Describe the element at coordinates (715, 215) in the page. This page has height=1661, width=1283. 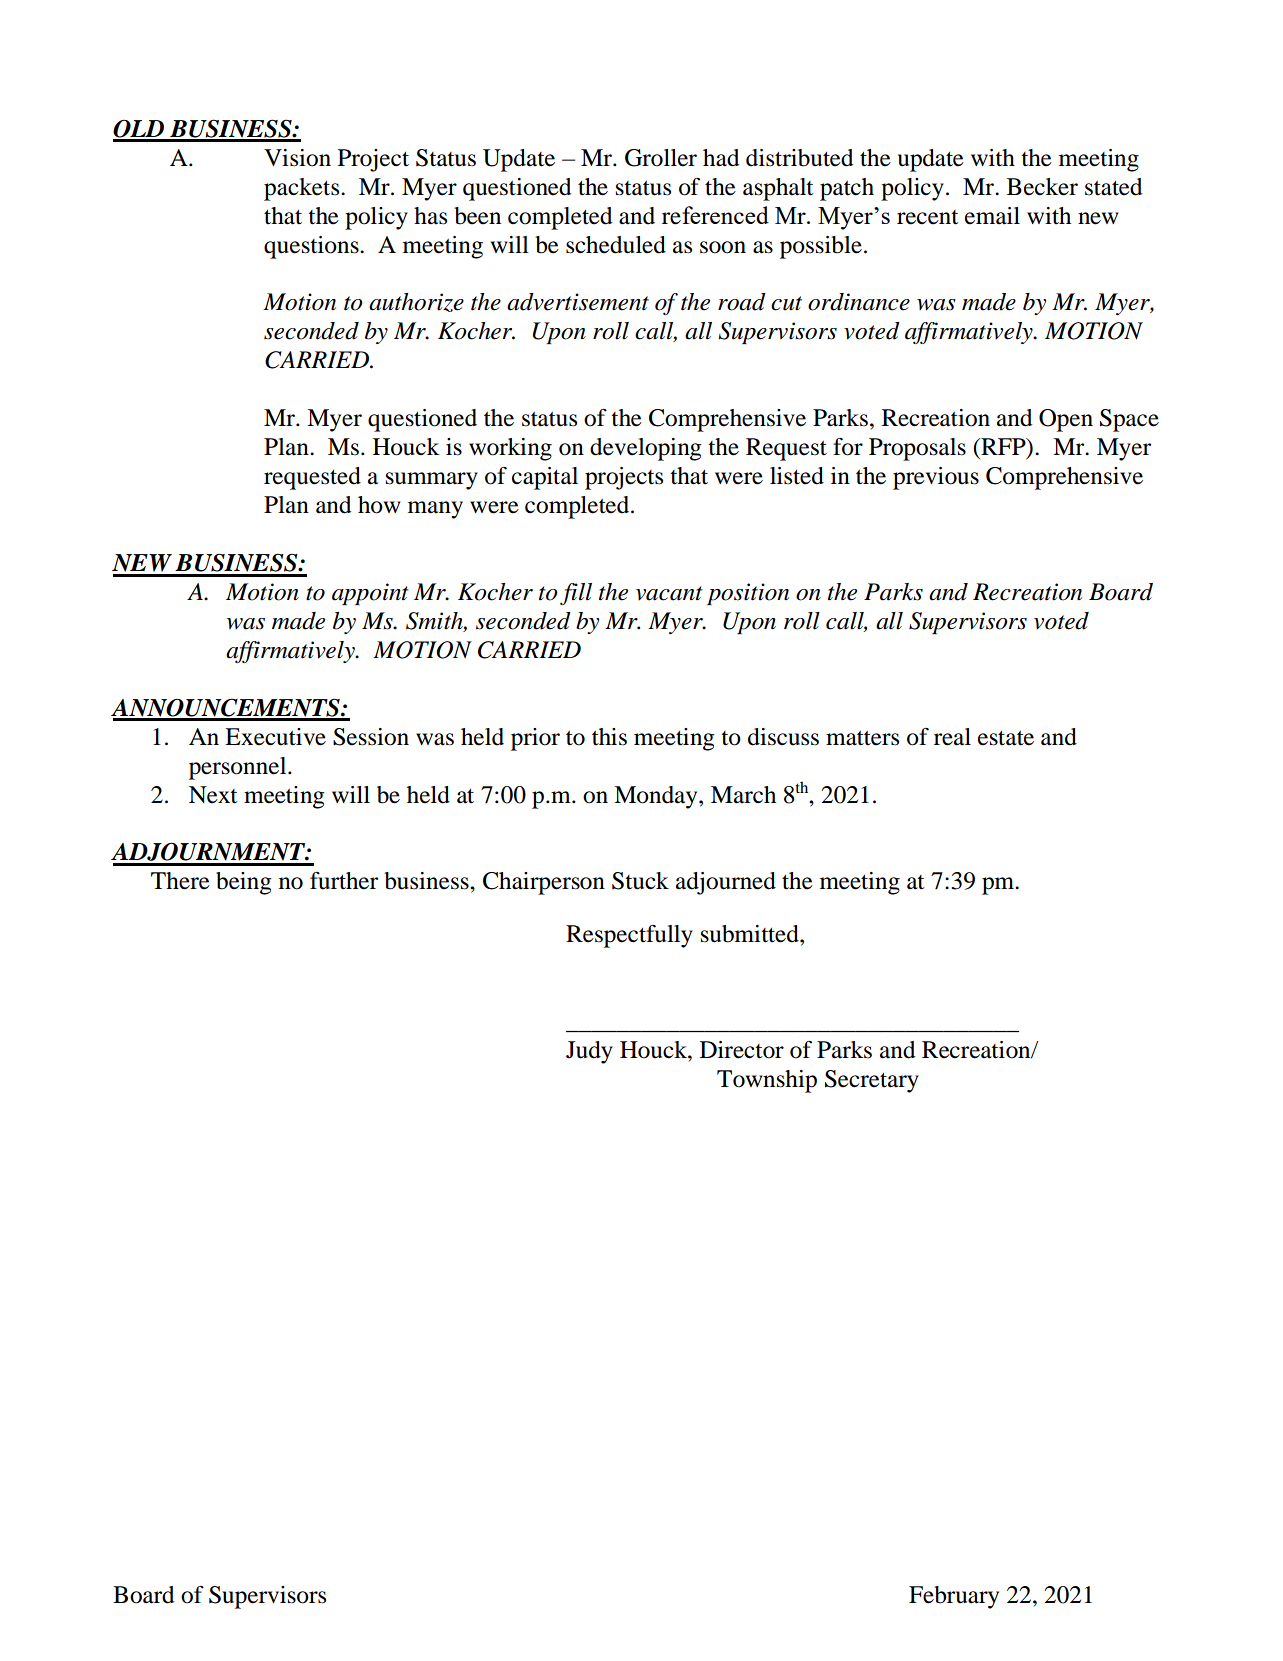
I see `referenced` at that location.
